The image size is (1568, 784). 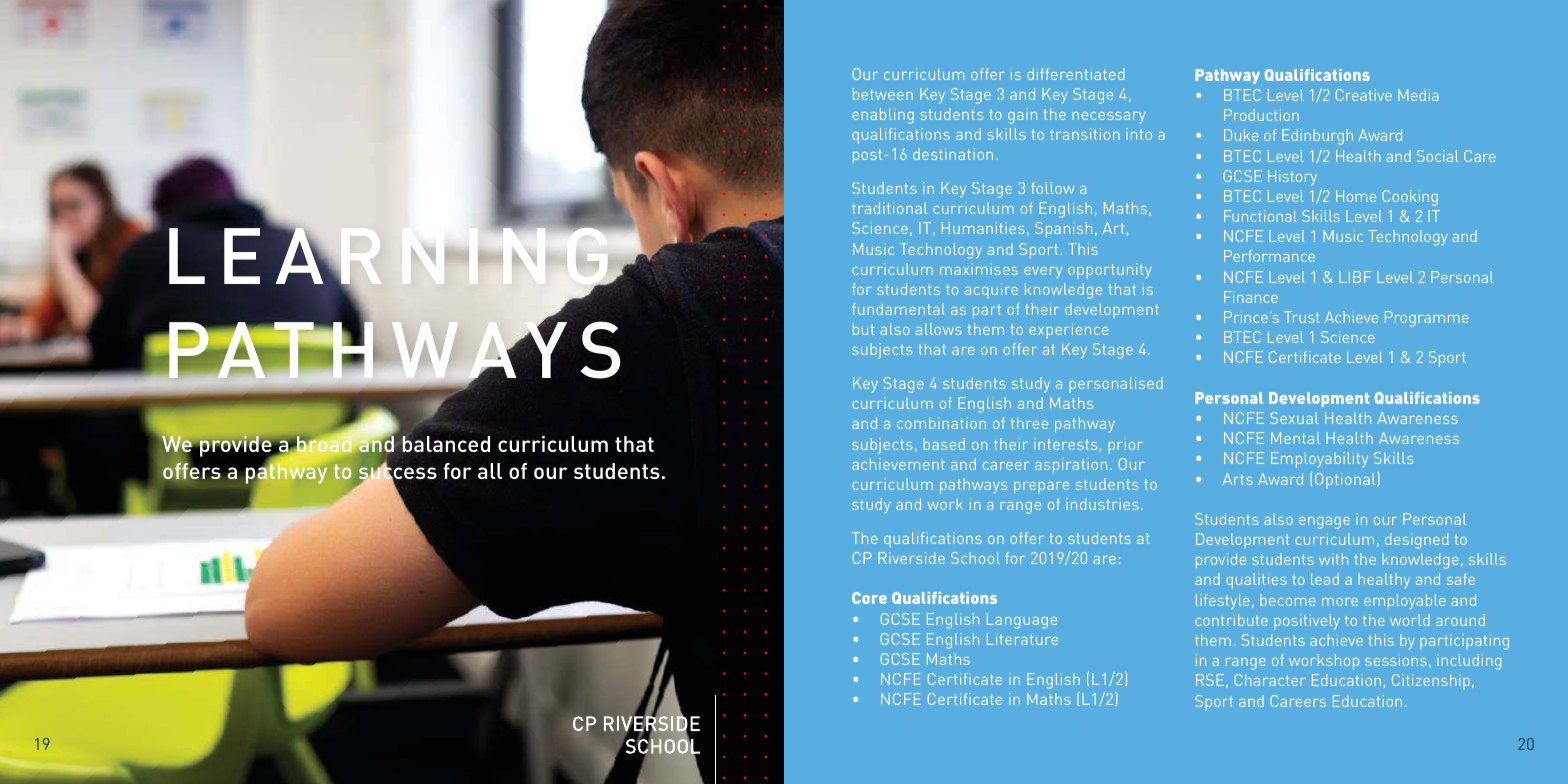 What do you see at coordinates (1069, 330) in the page?
I see `experience` at bounding box center [1069, 330].
